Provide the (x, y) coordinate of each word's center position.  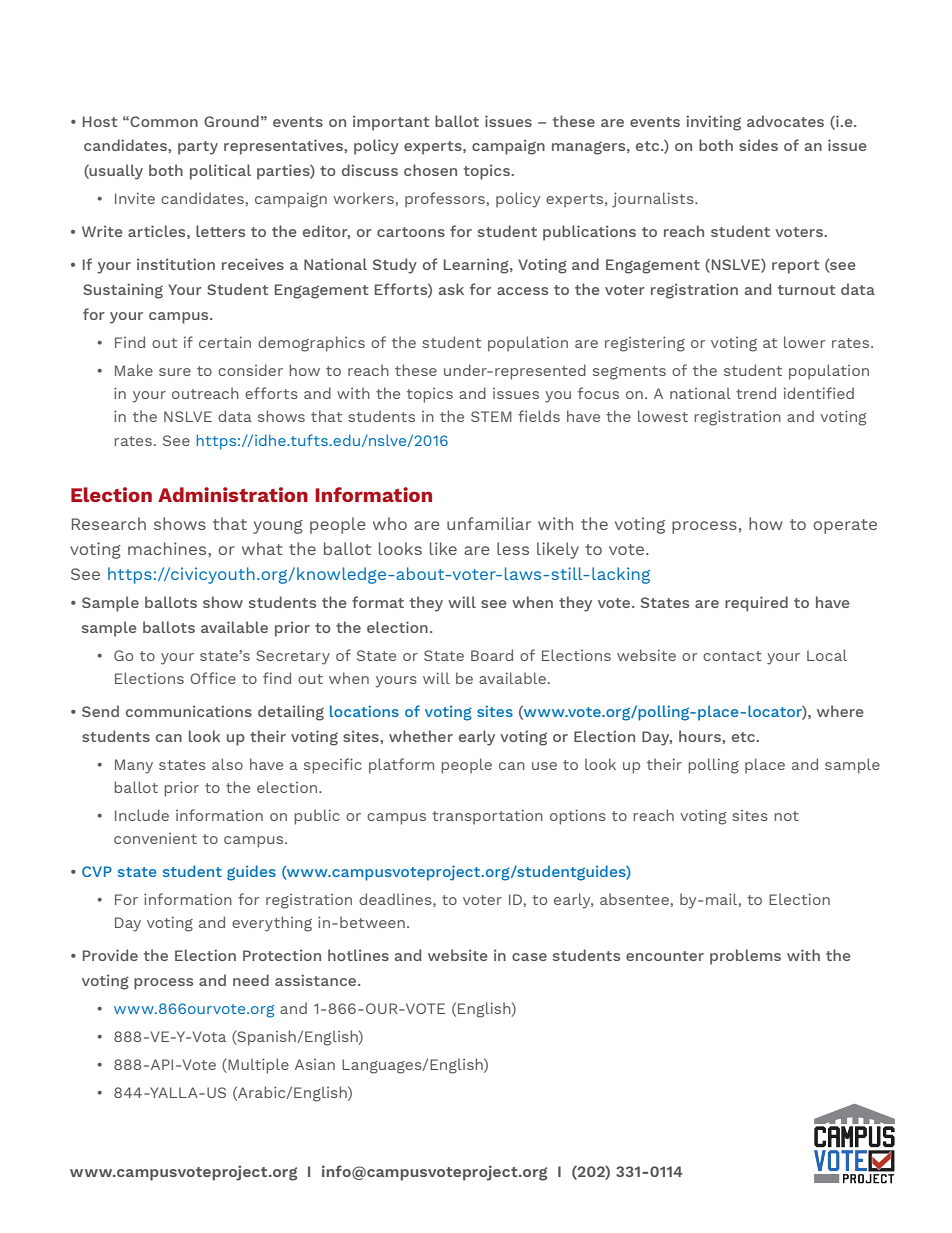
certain (225, 342)
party (198, 148)
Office (213, 678)
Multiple (257, 1066)
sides (758, 145)
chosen (430, 170)
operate (845, 526)
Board (492, 655)
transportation (487, 817)
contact (732, 656)
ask (451, 289)
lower (804, 342)
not (786, 816)
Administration (233, 494)
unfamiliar (489, 523)
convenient (155, 838)
